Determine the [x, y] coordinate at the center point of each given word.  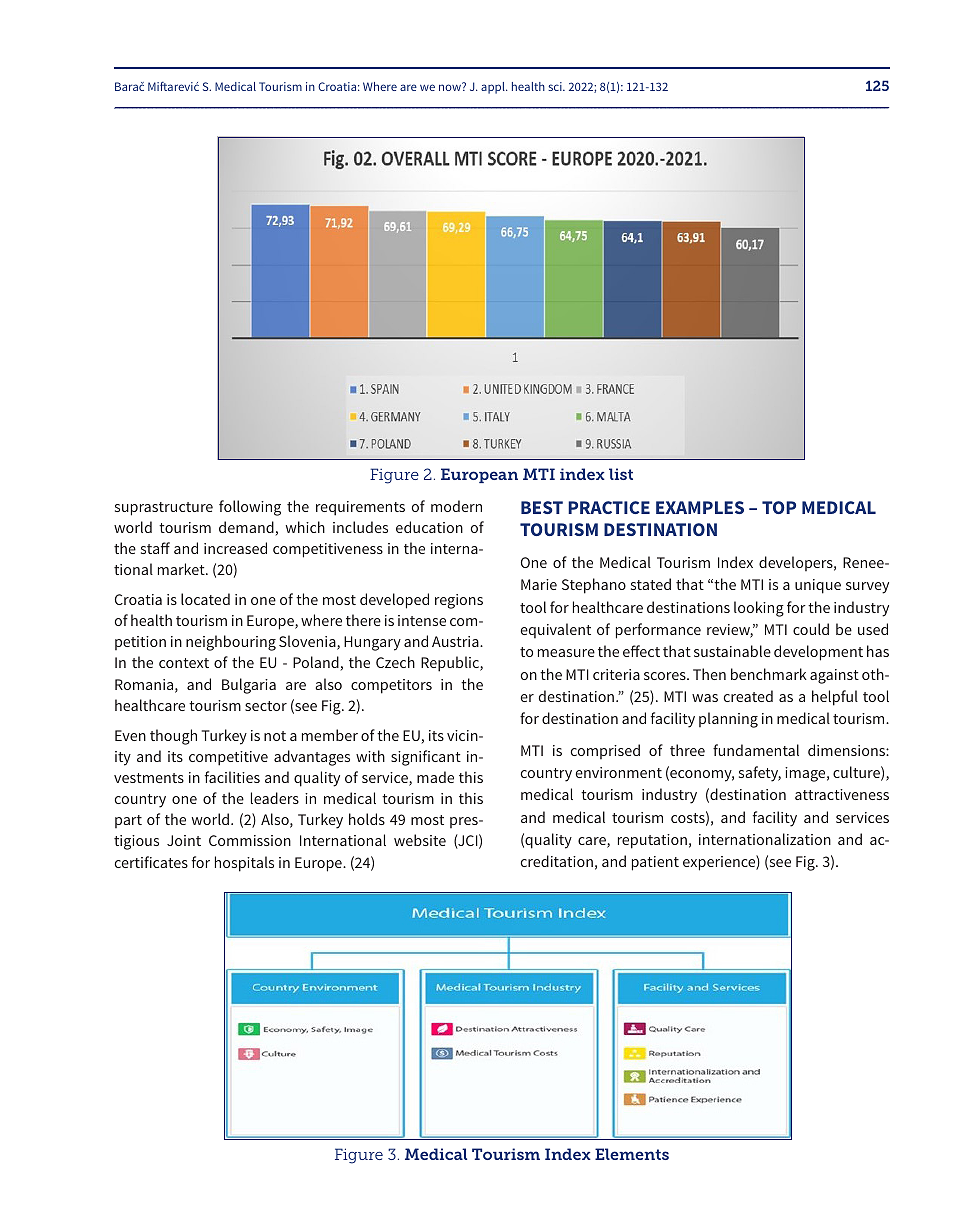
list [621, 474]
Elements [632, 1154]
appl [494, 88]
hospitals [244, 864]
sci [556, 86]
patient [655, 863]
